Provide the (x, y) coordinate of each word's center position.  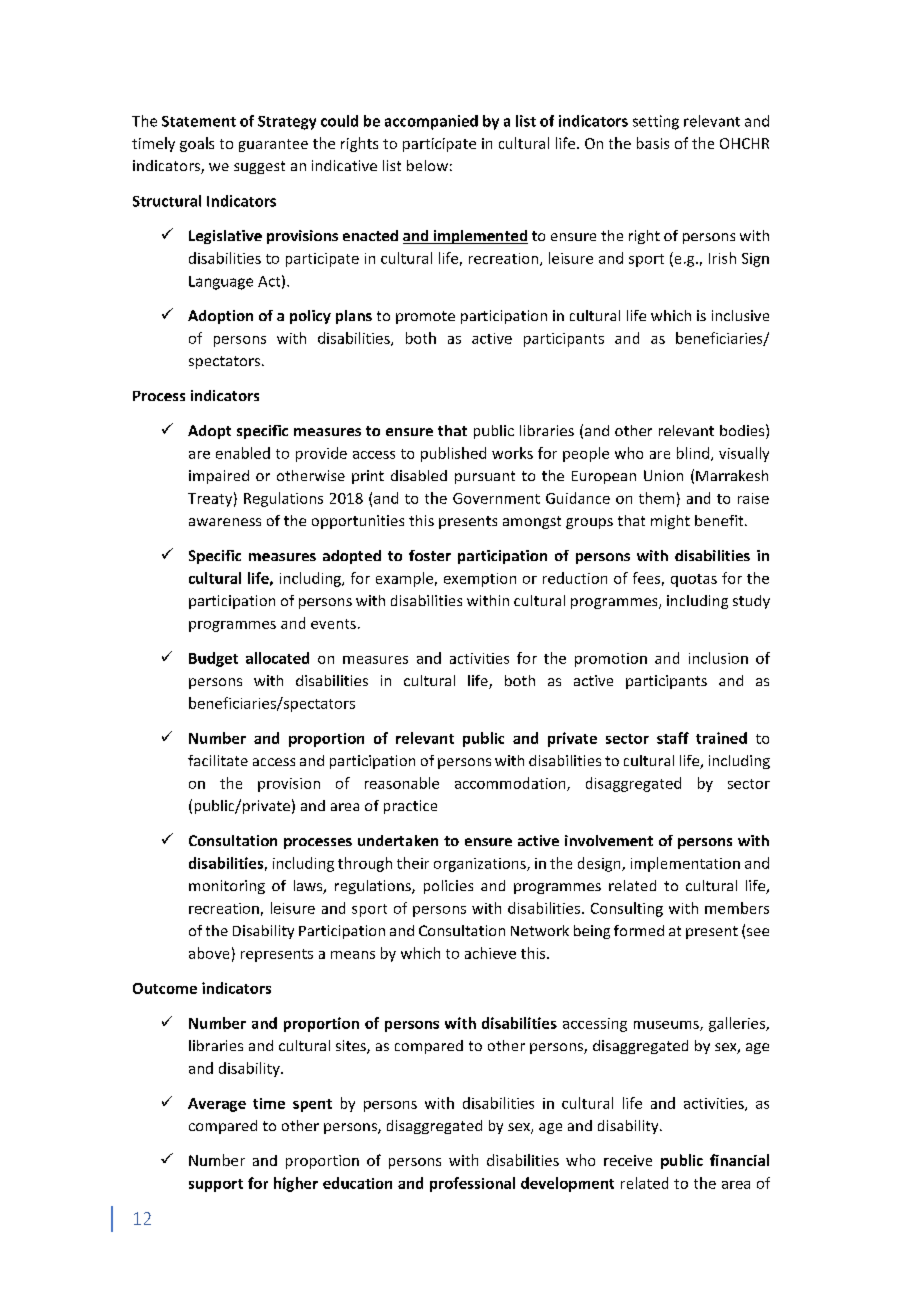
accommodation (511, 784)
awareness (225, 522)
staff (673, 738)
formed (639, 930)
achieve (490, 953)
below (427, 165)
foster (430, 555)
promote (425, 317)
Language (221, 283)
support (216, 1185)
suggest (259, 167)
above (209, 953)
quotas (694, 580)
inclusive (740, 315)
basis (653, 143)
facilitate (218, 760)
